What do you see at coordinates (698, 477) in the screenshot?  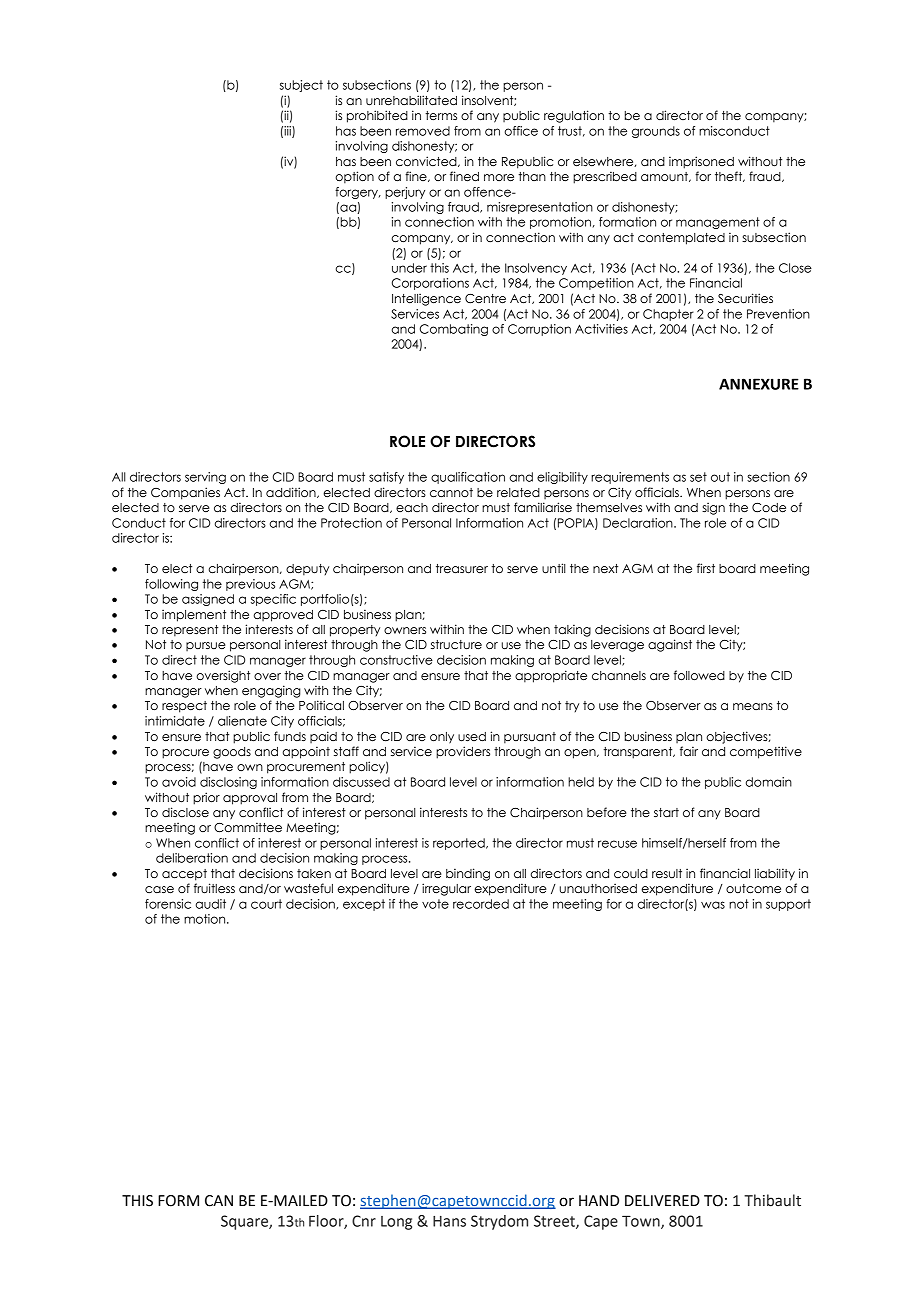 I see `set` at bounding box center [698, 477].
